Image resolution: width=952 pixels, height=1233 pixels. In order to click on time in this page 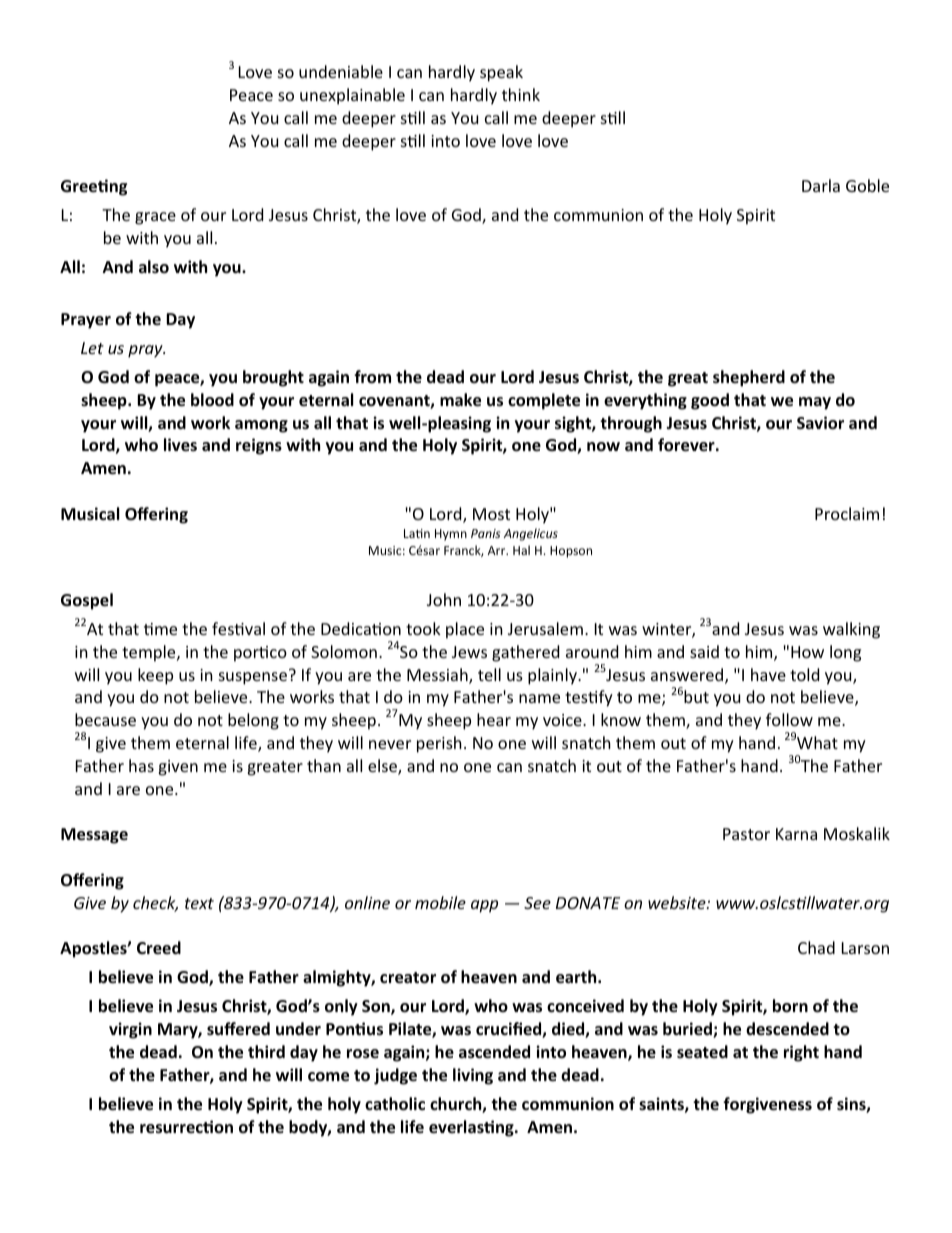, I will do `click(160, 629)`.
